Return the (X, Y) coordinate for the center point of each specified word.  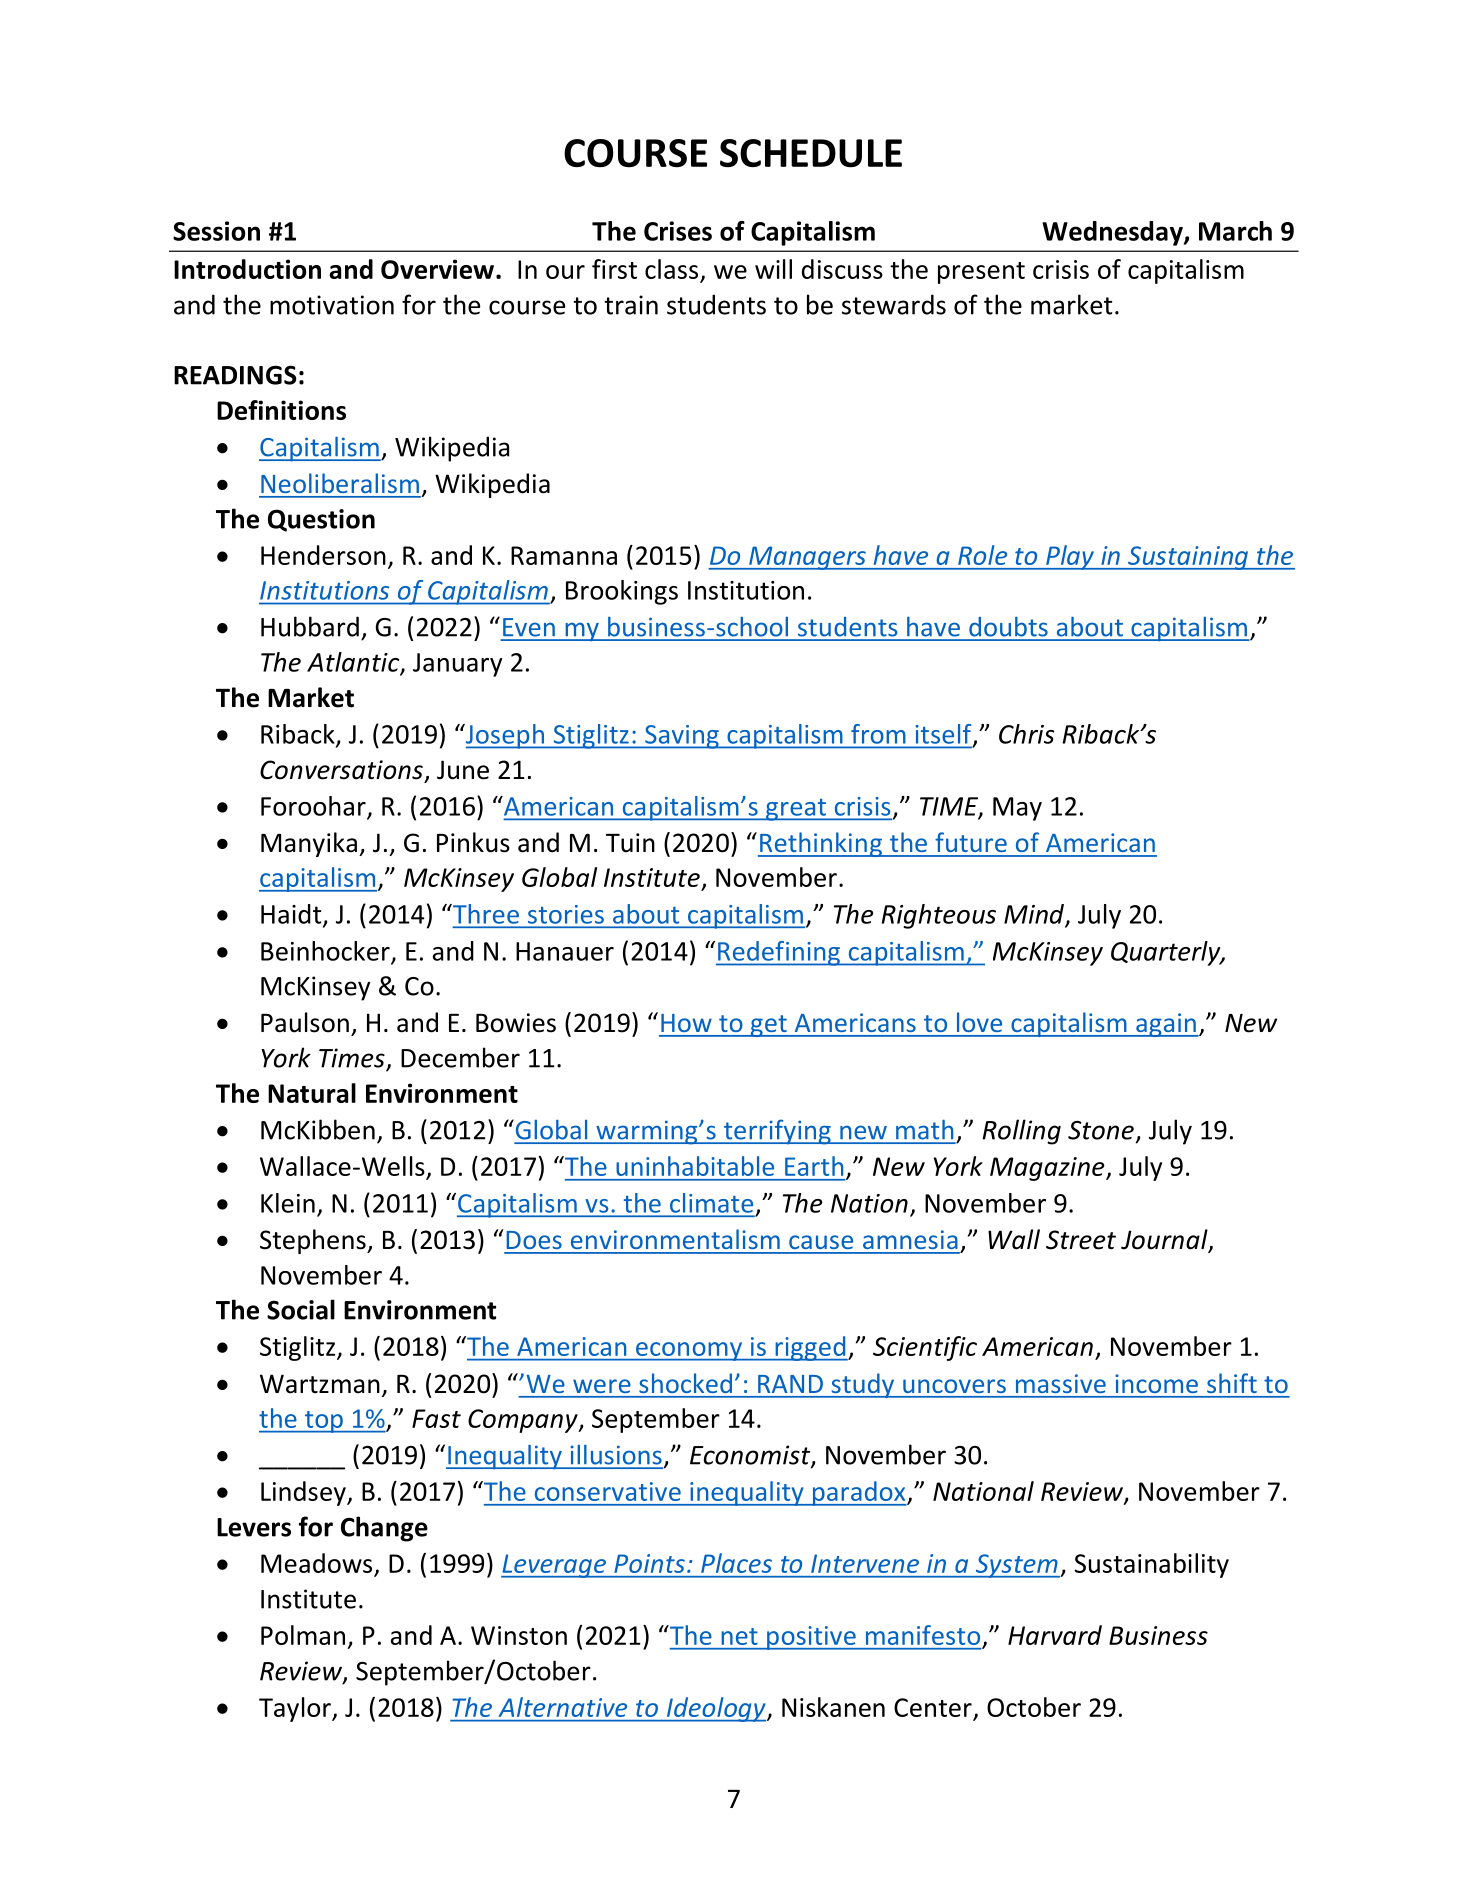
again (1166, 1025)
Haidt (292, 915)
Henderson (323, 555)
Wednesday (1113, 233)
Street (1081, 1240)
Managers (807, 558)
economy (689, 1351)
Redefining (779, 953)
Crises (678, 231)
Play (1070, 557)
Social (301, 1309)
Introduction (247, 269)
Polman (303, 1635)
